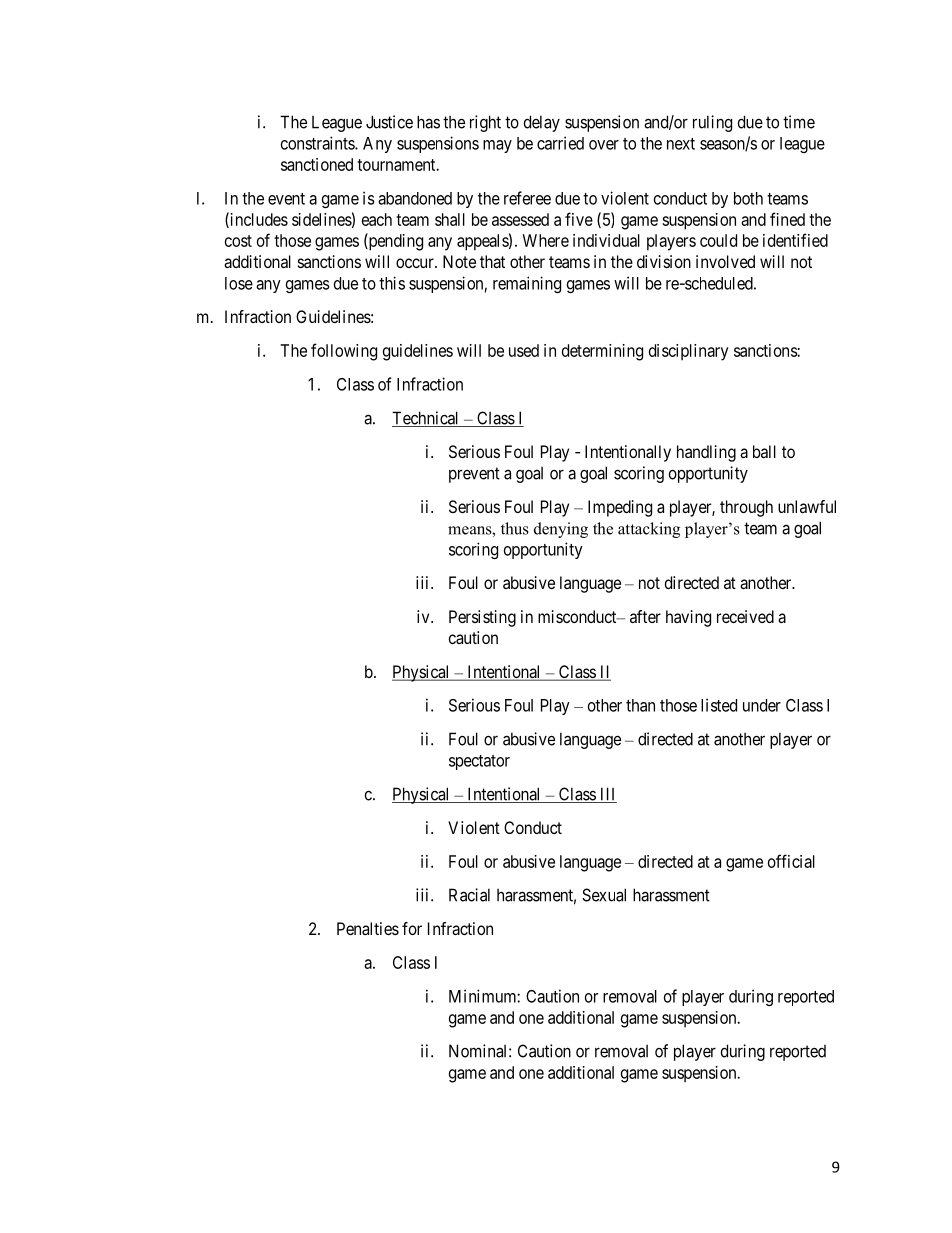  Describe the element at coordinates (482, 618) in the image. I see `Persisting` at that location.
